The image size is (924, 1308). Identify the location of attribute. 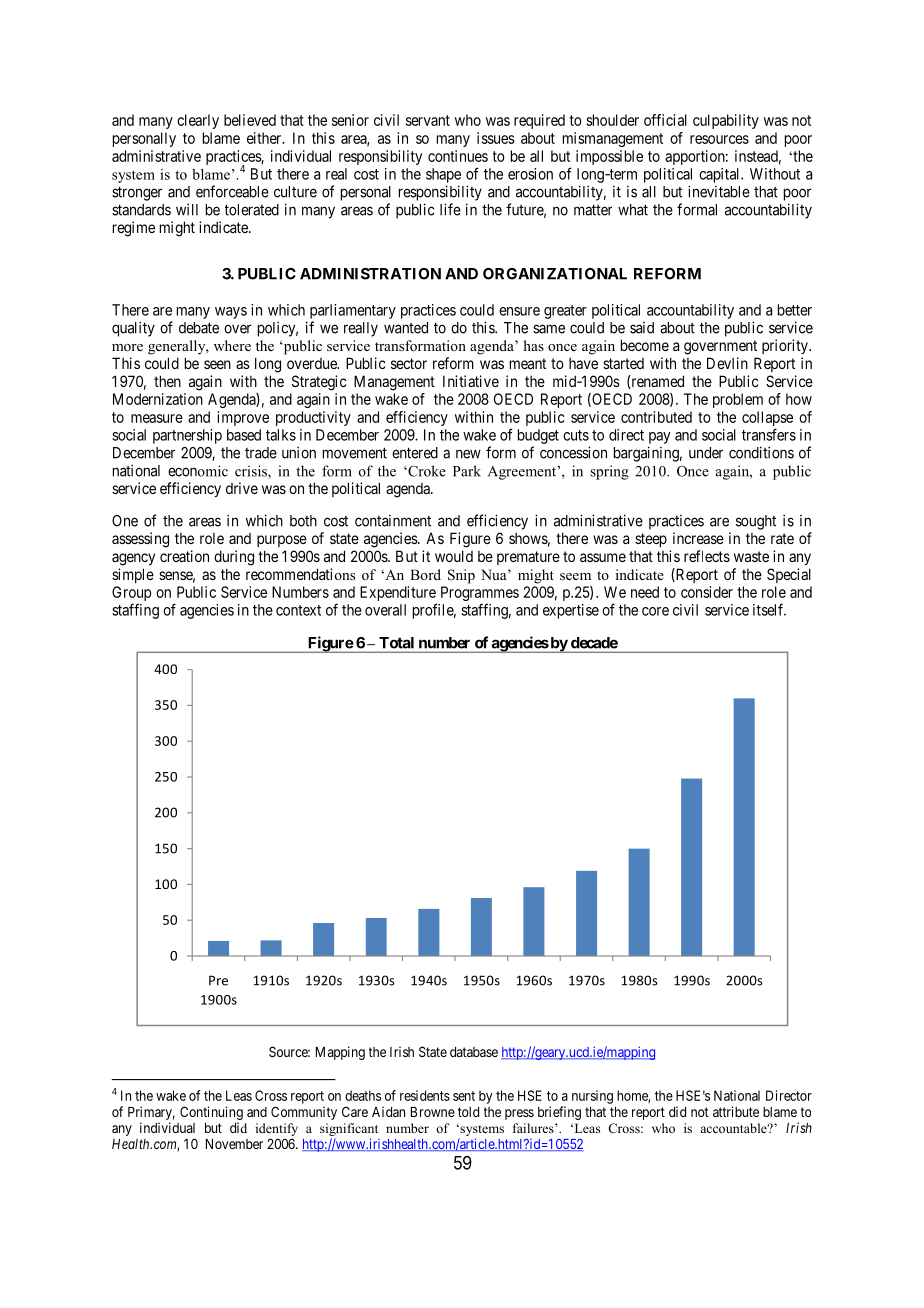
(736, 1111).
